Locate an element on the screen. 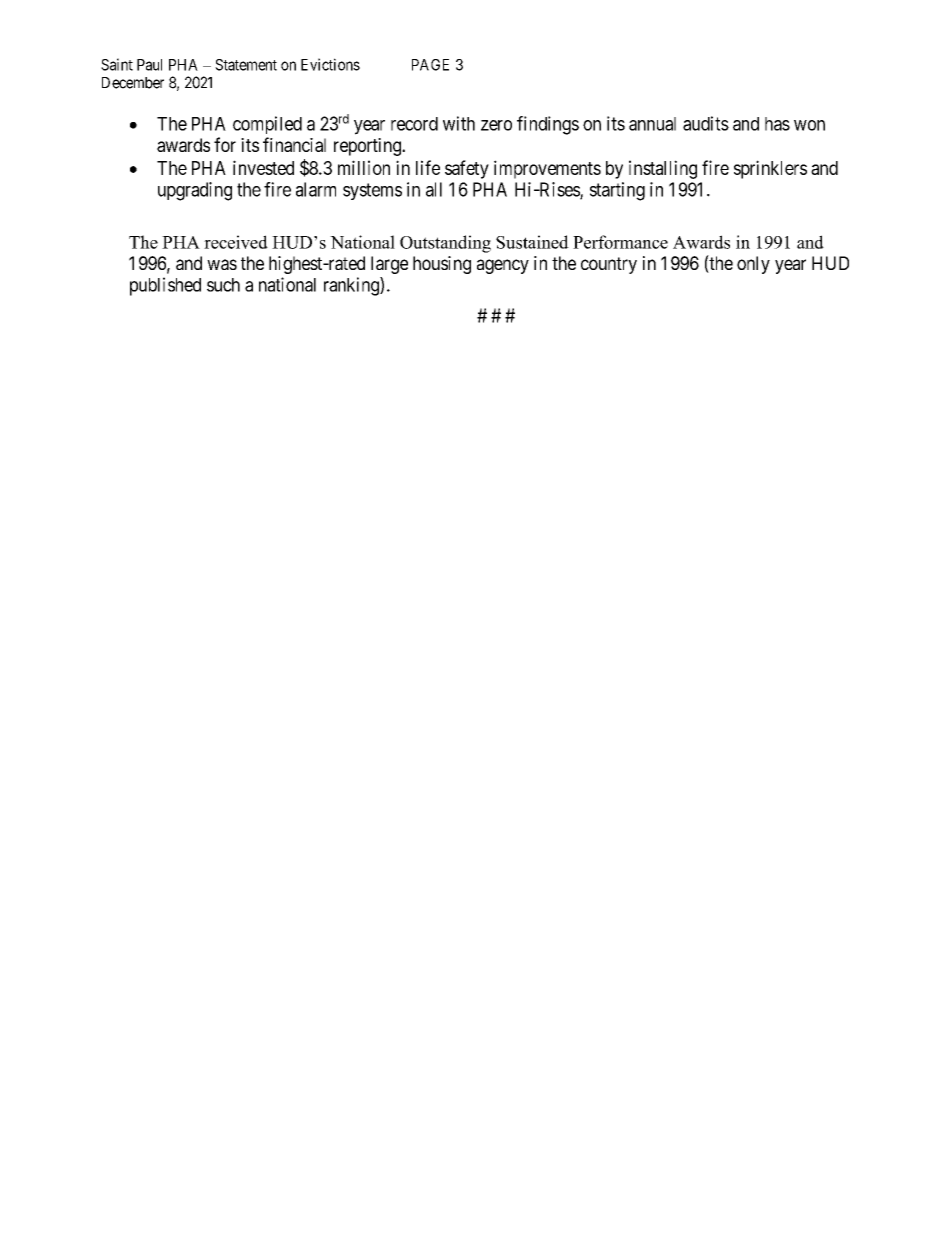 The height and width of the screenshot is (1233, 952). such is located at coordinates (223, 285).
